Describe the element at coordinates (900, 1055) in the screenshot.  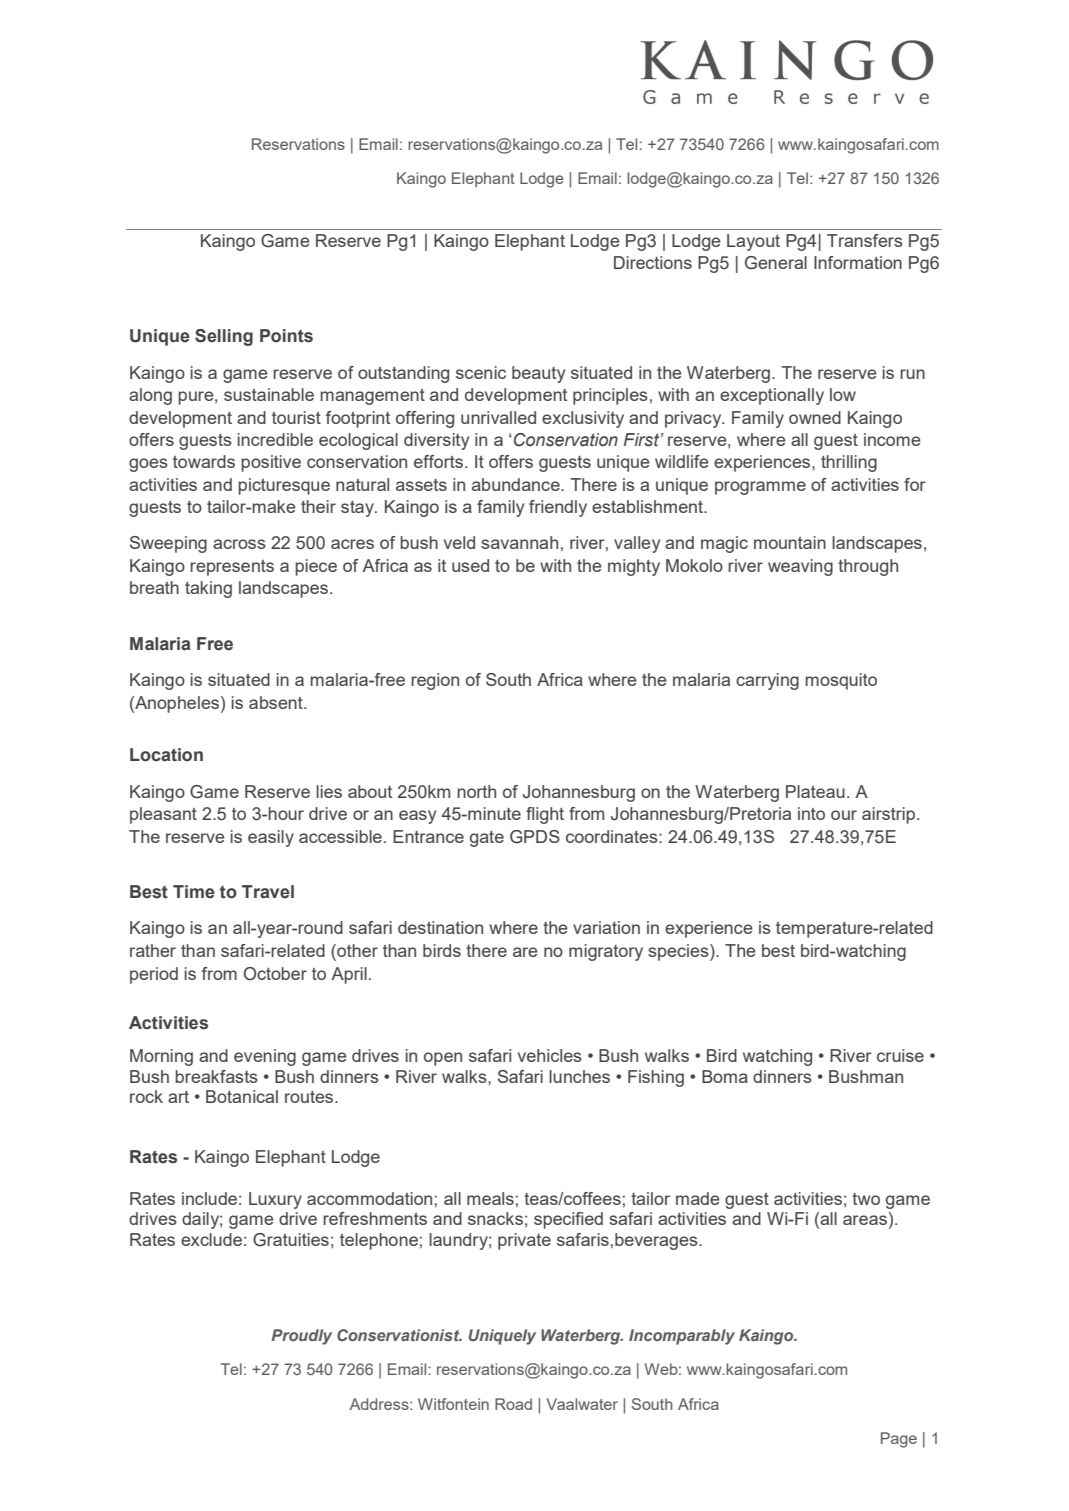
I see `cruise` at that location.
